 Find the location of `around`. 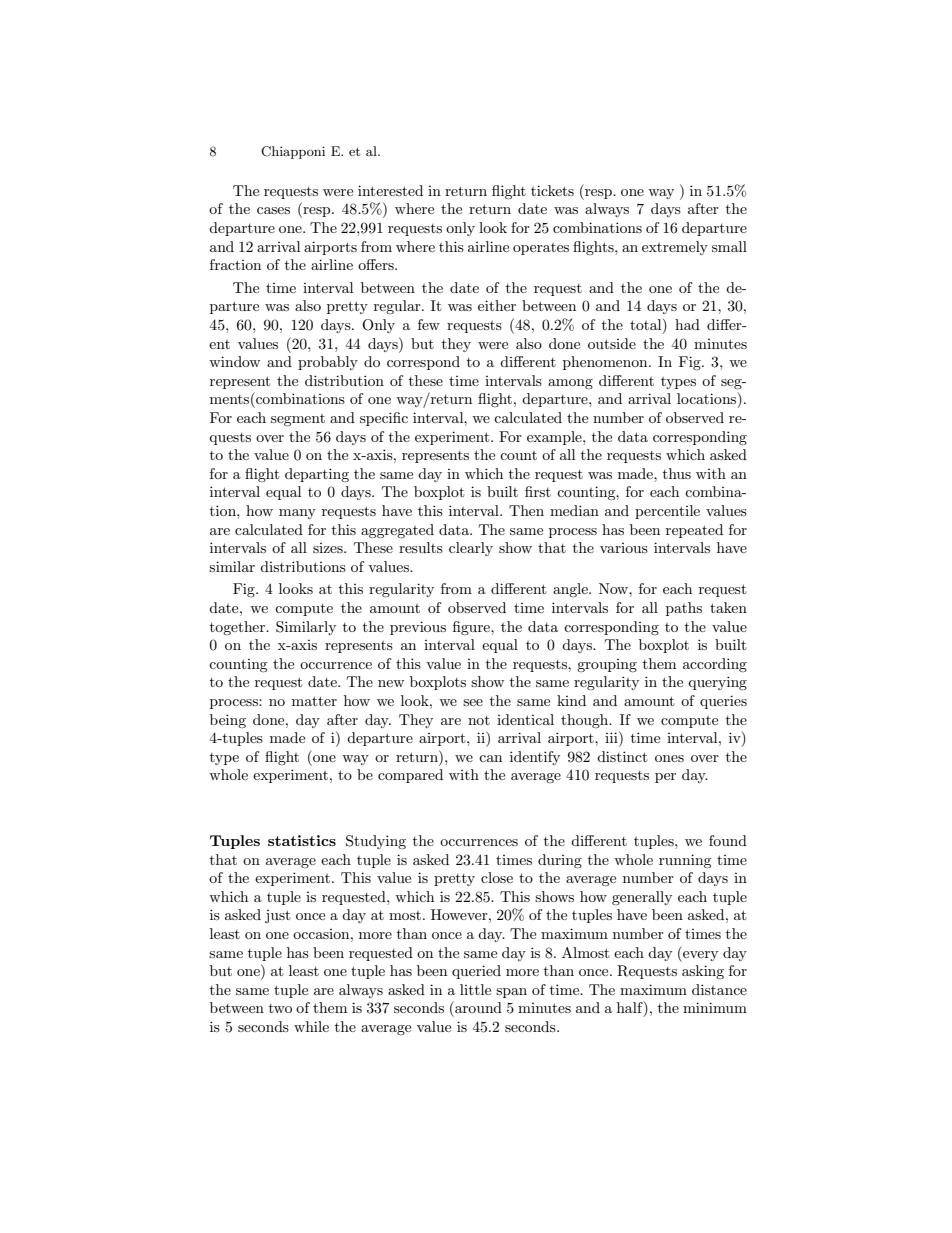

around is located at coordinates (477, 1007).
